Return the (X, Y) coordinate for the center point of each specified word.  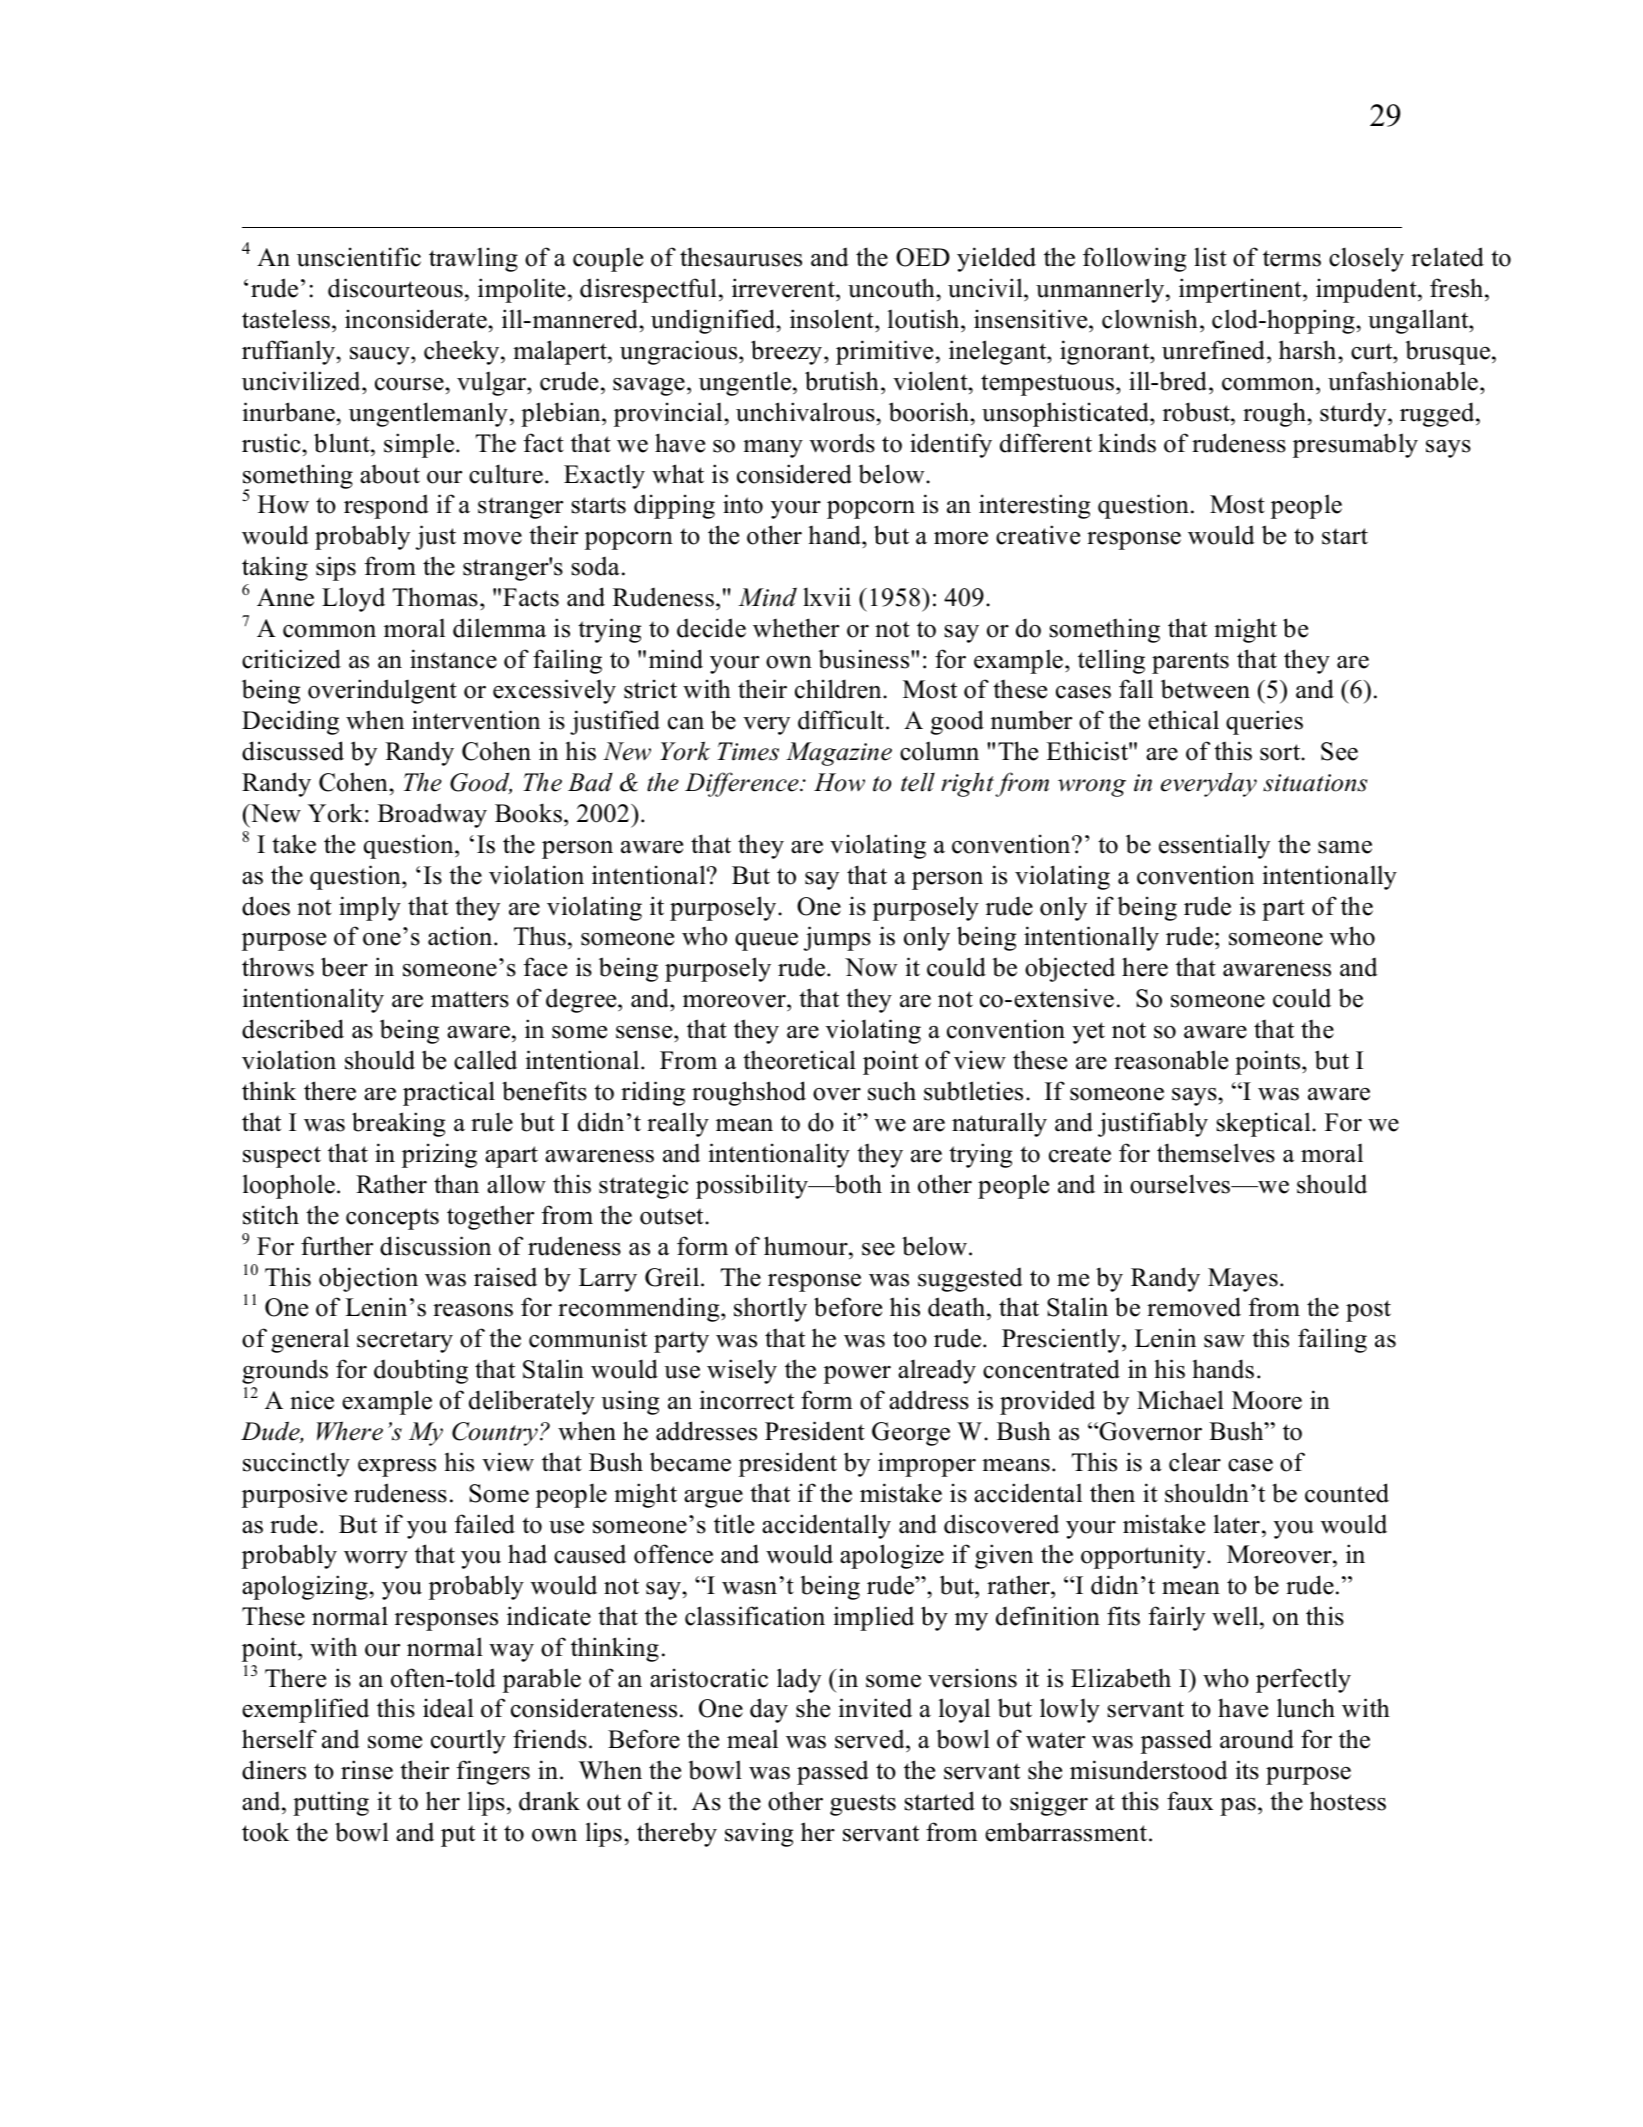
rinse (367, 1770)
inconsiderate (417, 319)
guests (863, 1805)
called (485, 1060)
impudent (1367, 290)
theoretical (799, 1060)
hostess (1348, 1801)
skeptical (1265, 1124)
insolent (833, 319)
